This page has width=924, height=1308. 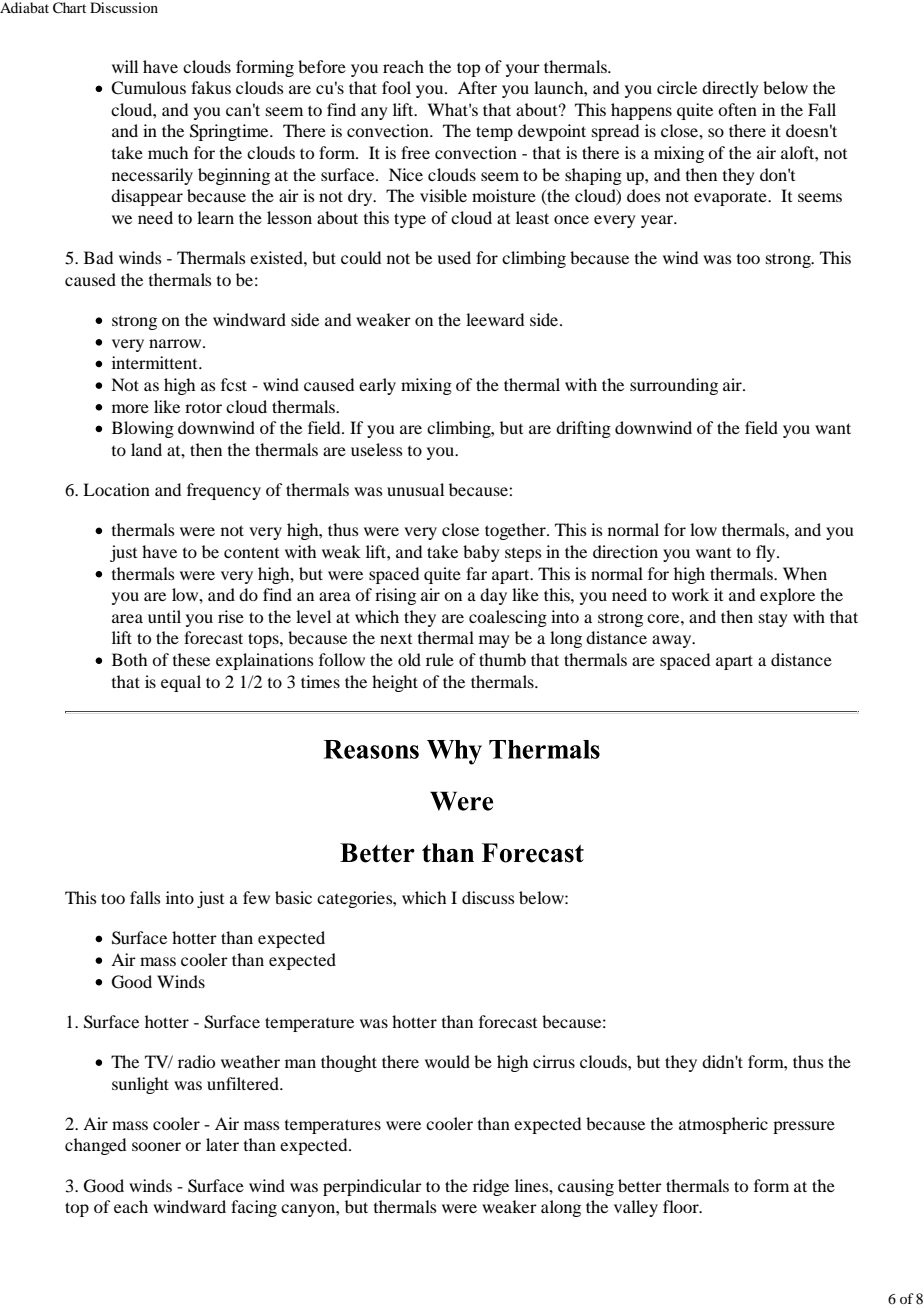 I want to click on After, so click(x=477, y=87).
